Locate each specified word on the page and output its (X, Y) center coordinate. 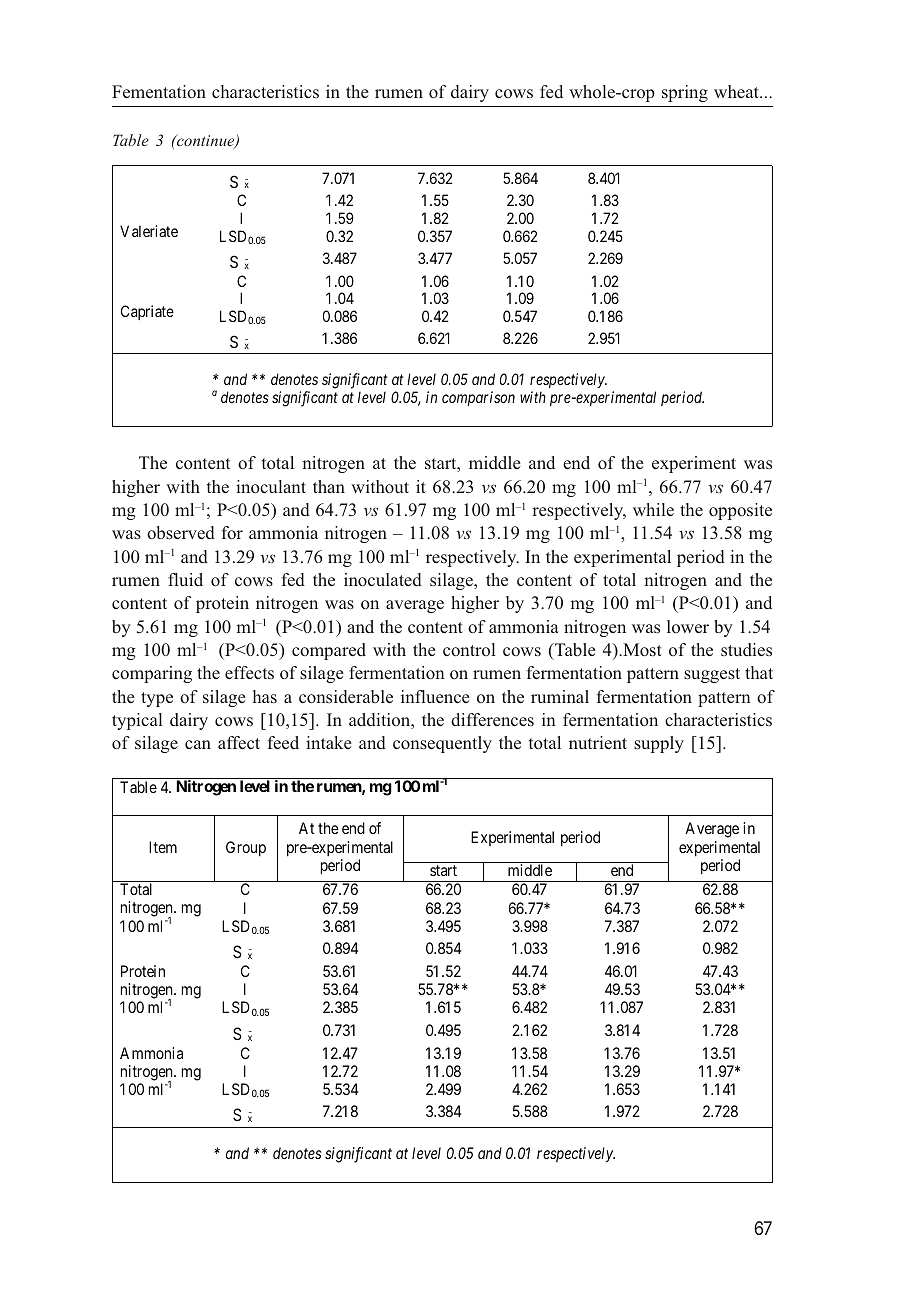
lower (688, 626)
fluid (185, 579)
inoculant (271, 486)
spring (685, 93)
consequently (442, 744)
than (329, 486)
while (653, 509)
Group (246, 849)
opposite (740, 511)
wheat (737, 91)
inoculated (383, 580)
